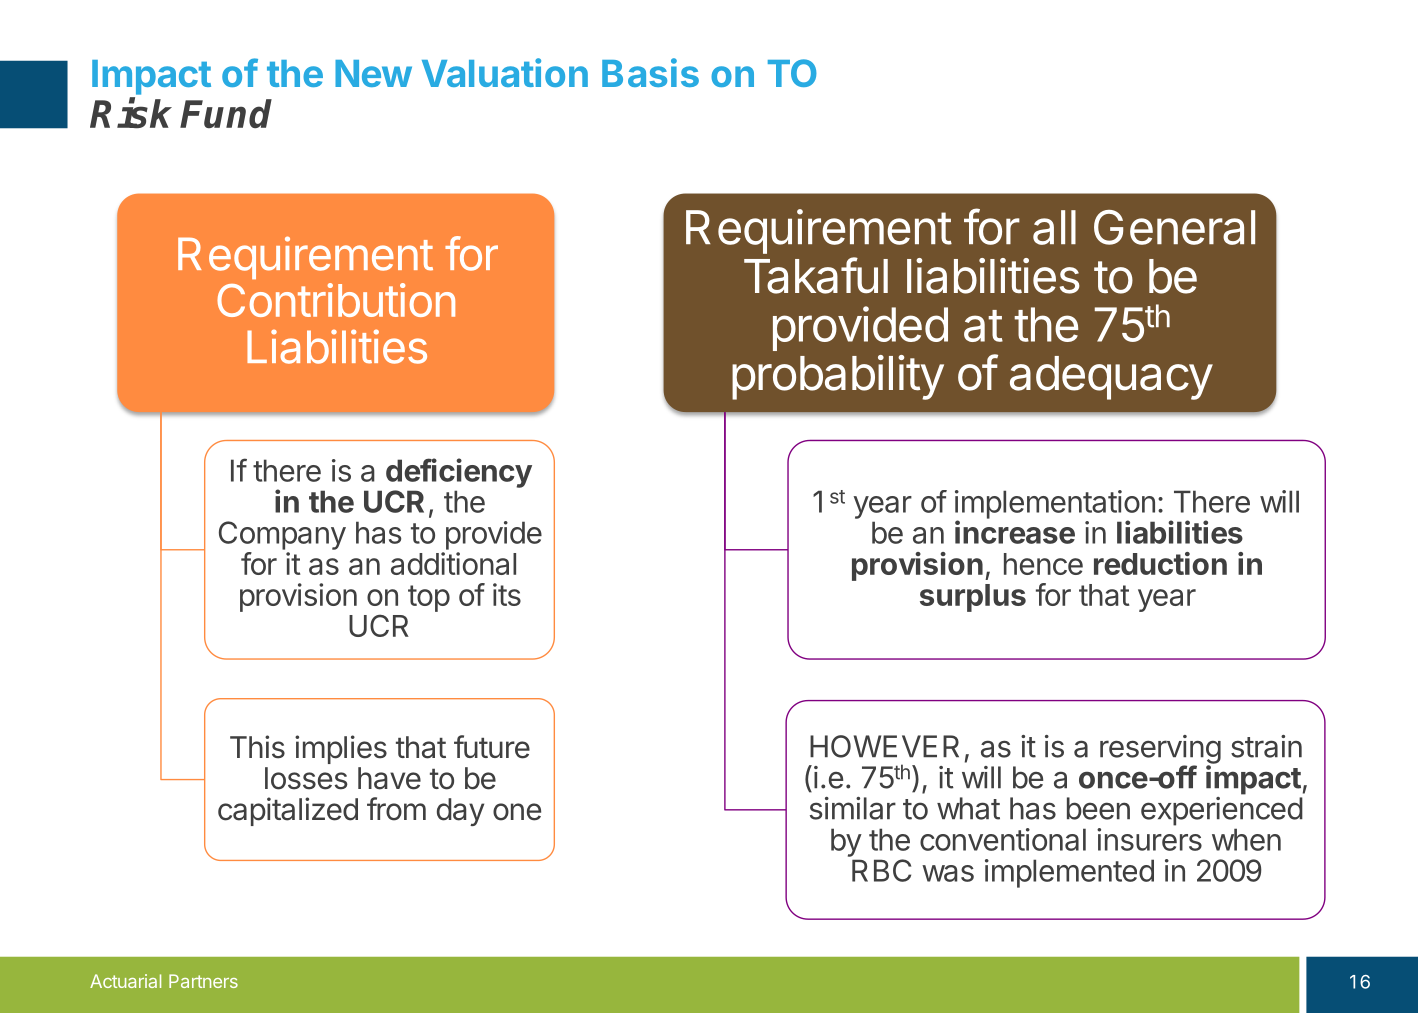 The height and width of the page is (1013, 1418). What do you see at coordinates (650, 72) in the page?
I see `Basis` at bounding box center [650, 72].
